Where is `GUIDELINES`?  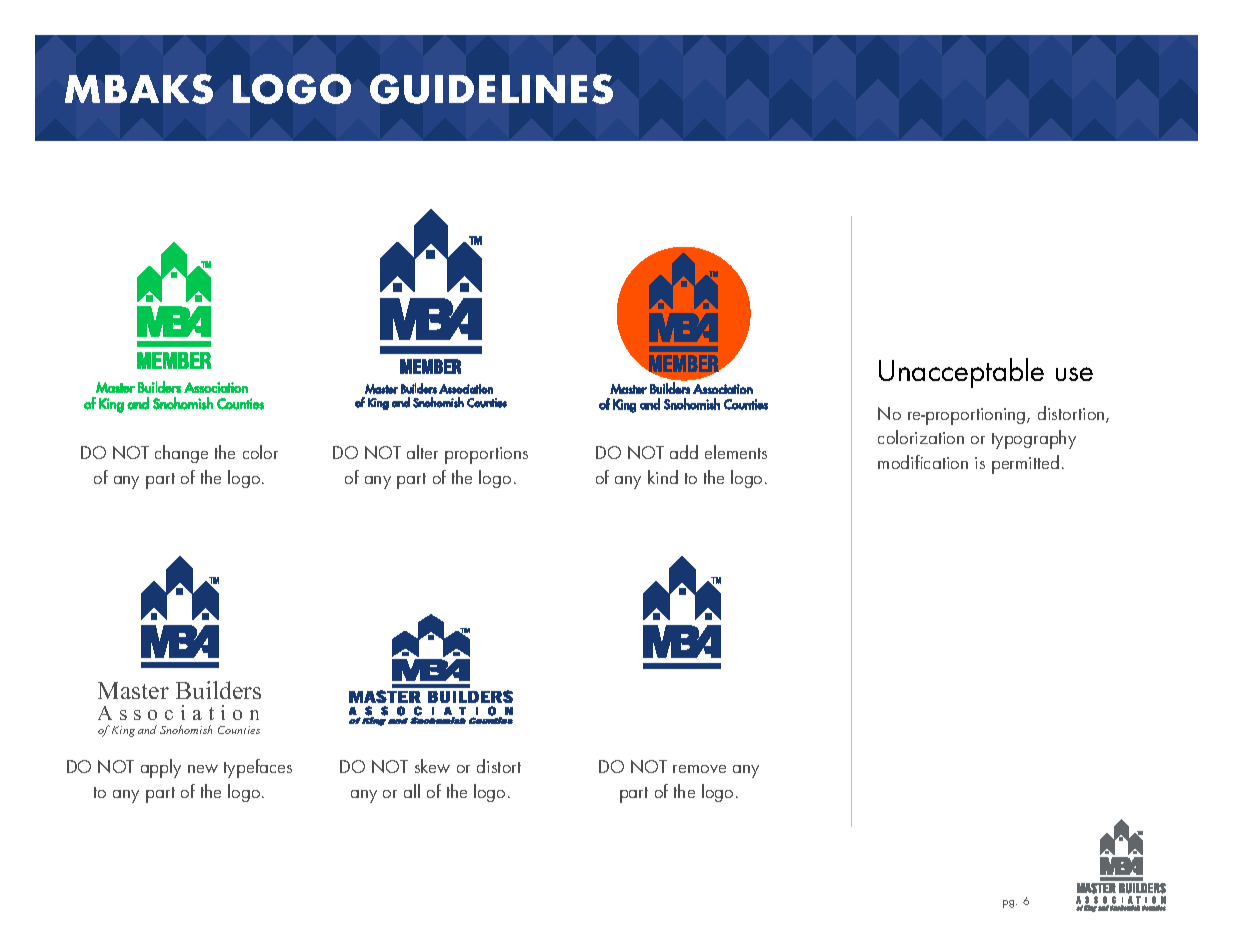
GUIDELINES is located at coordinates (491, 89).
